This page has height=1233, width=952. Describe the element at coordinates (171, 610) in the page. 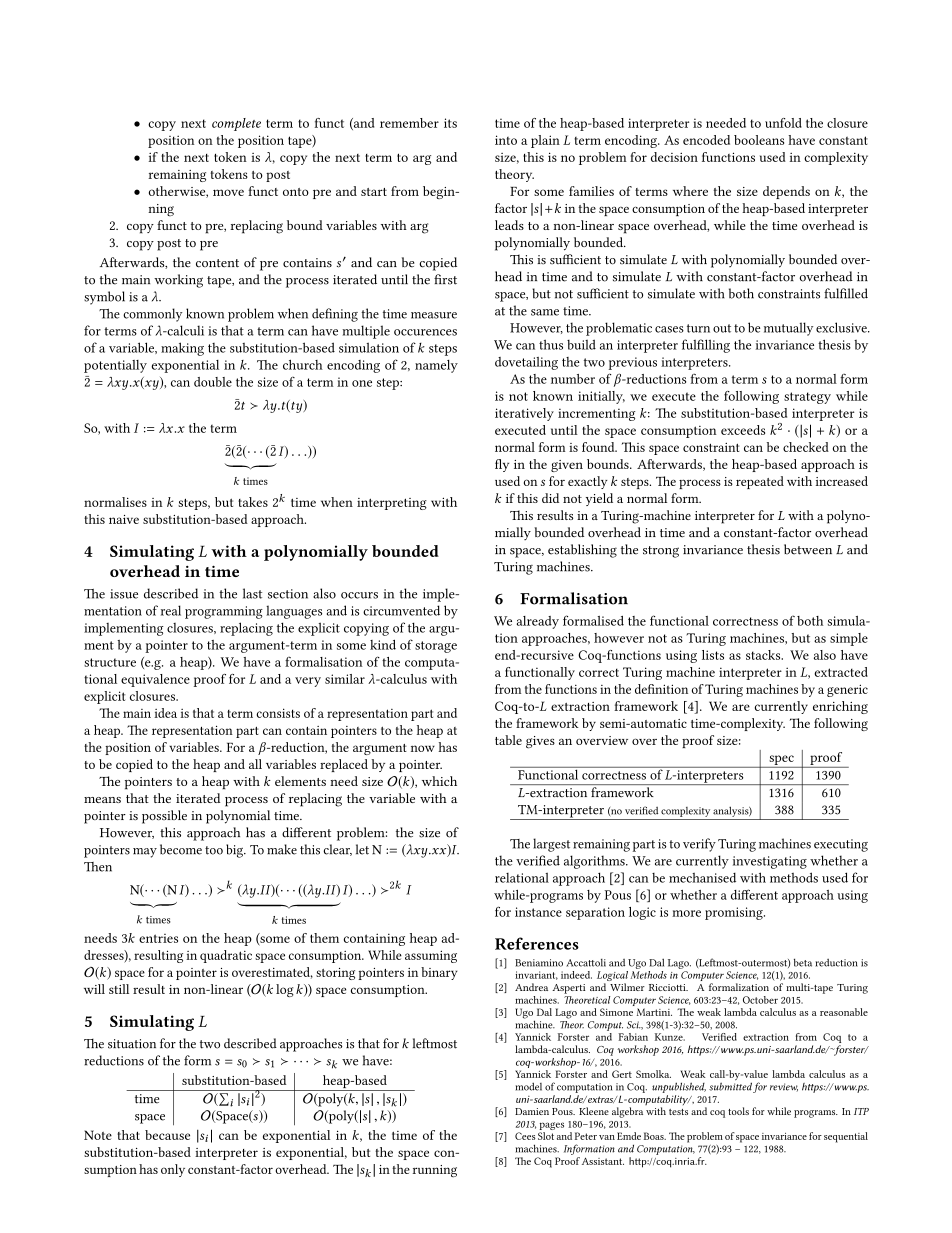

I see `real` at that location.
